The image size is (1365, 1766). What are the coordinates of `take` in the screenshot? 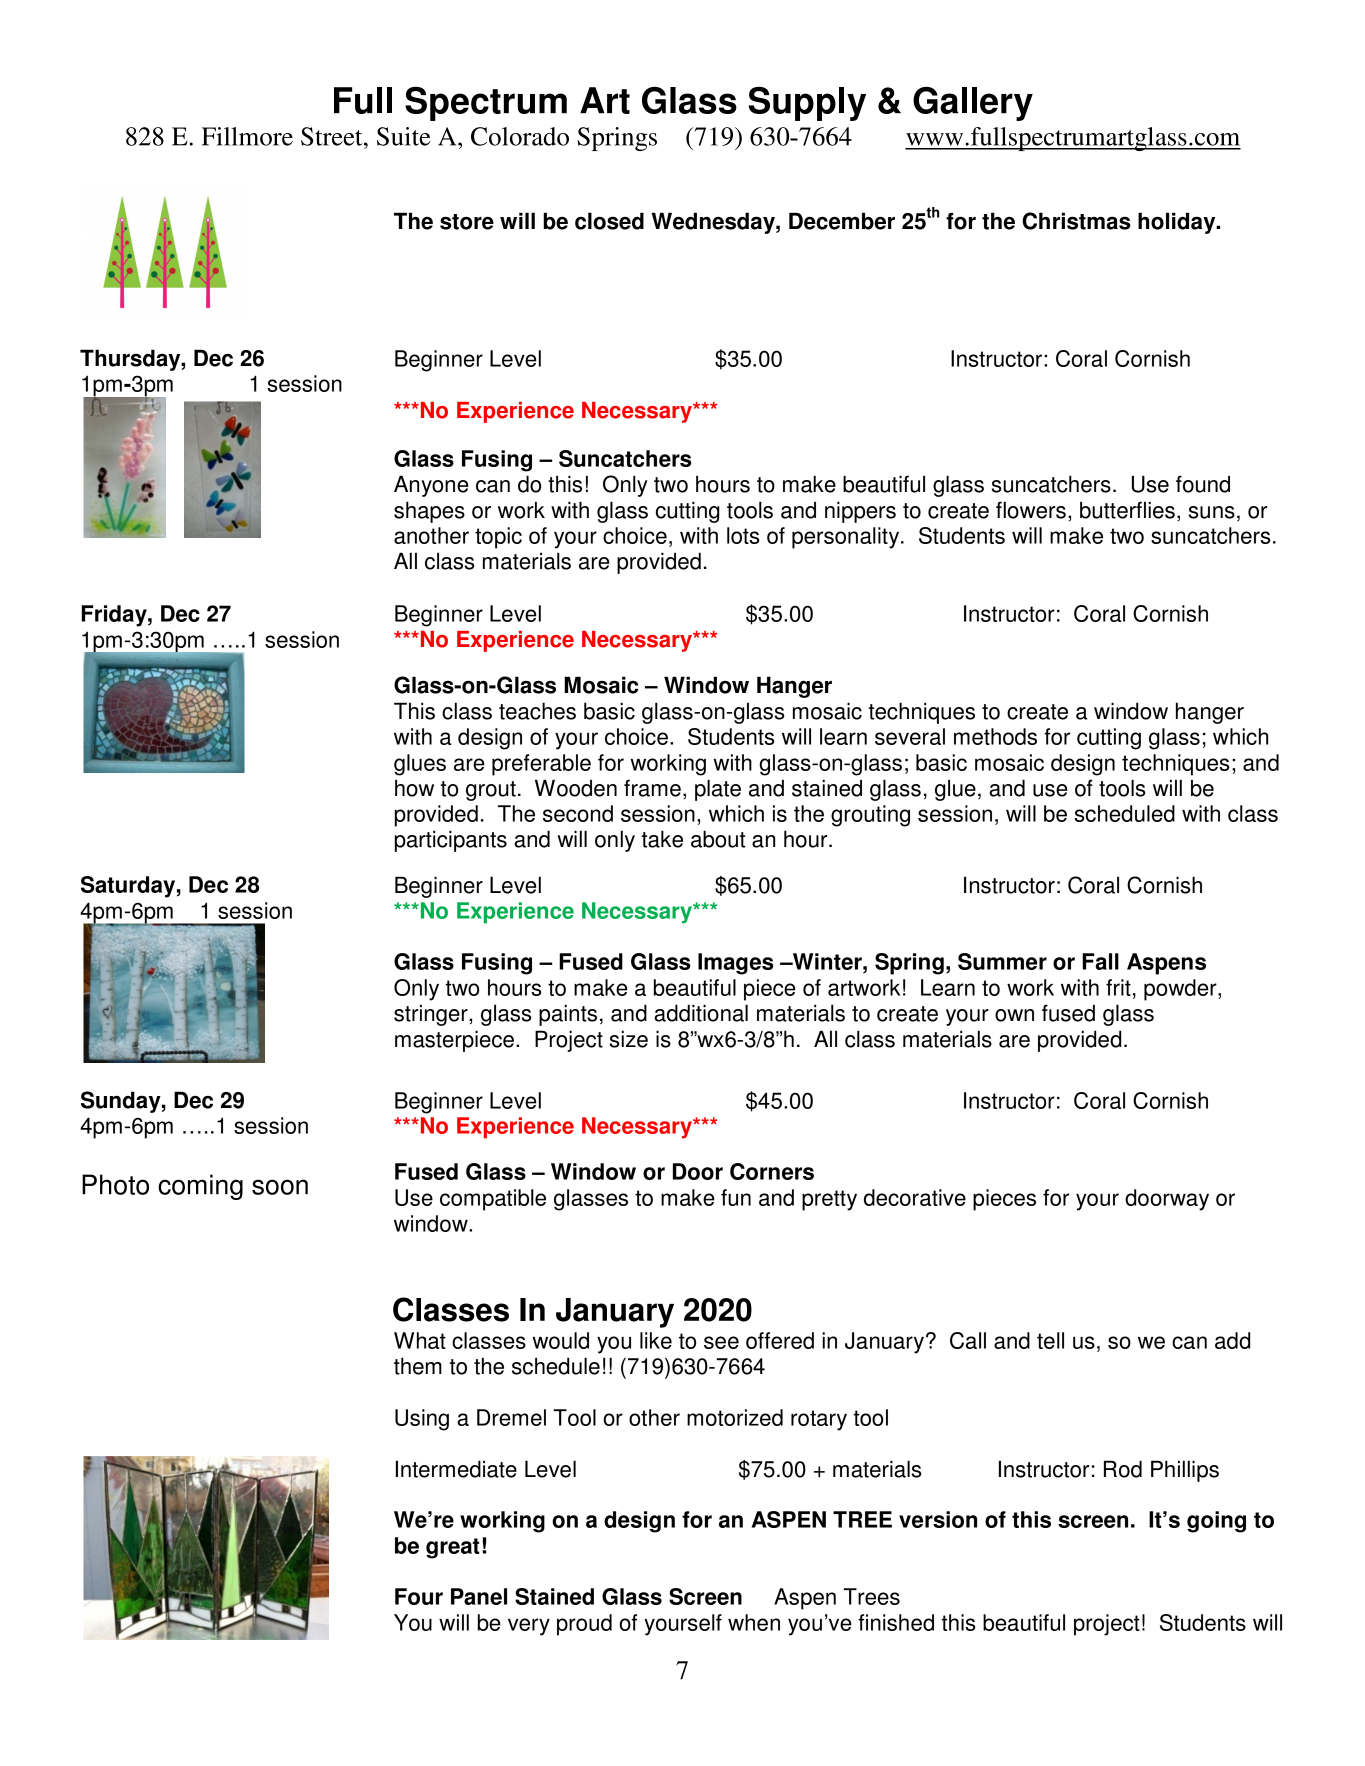 It's located at (662, 839).
